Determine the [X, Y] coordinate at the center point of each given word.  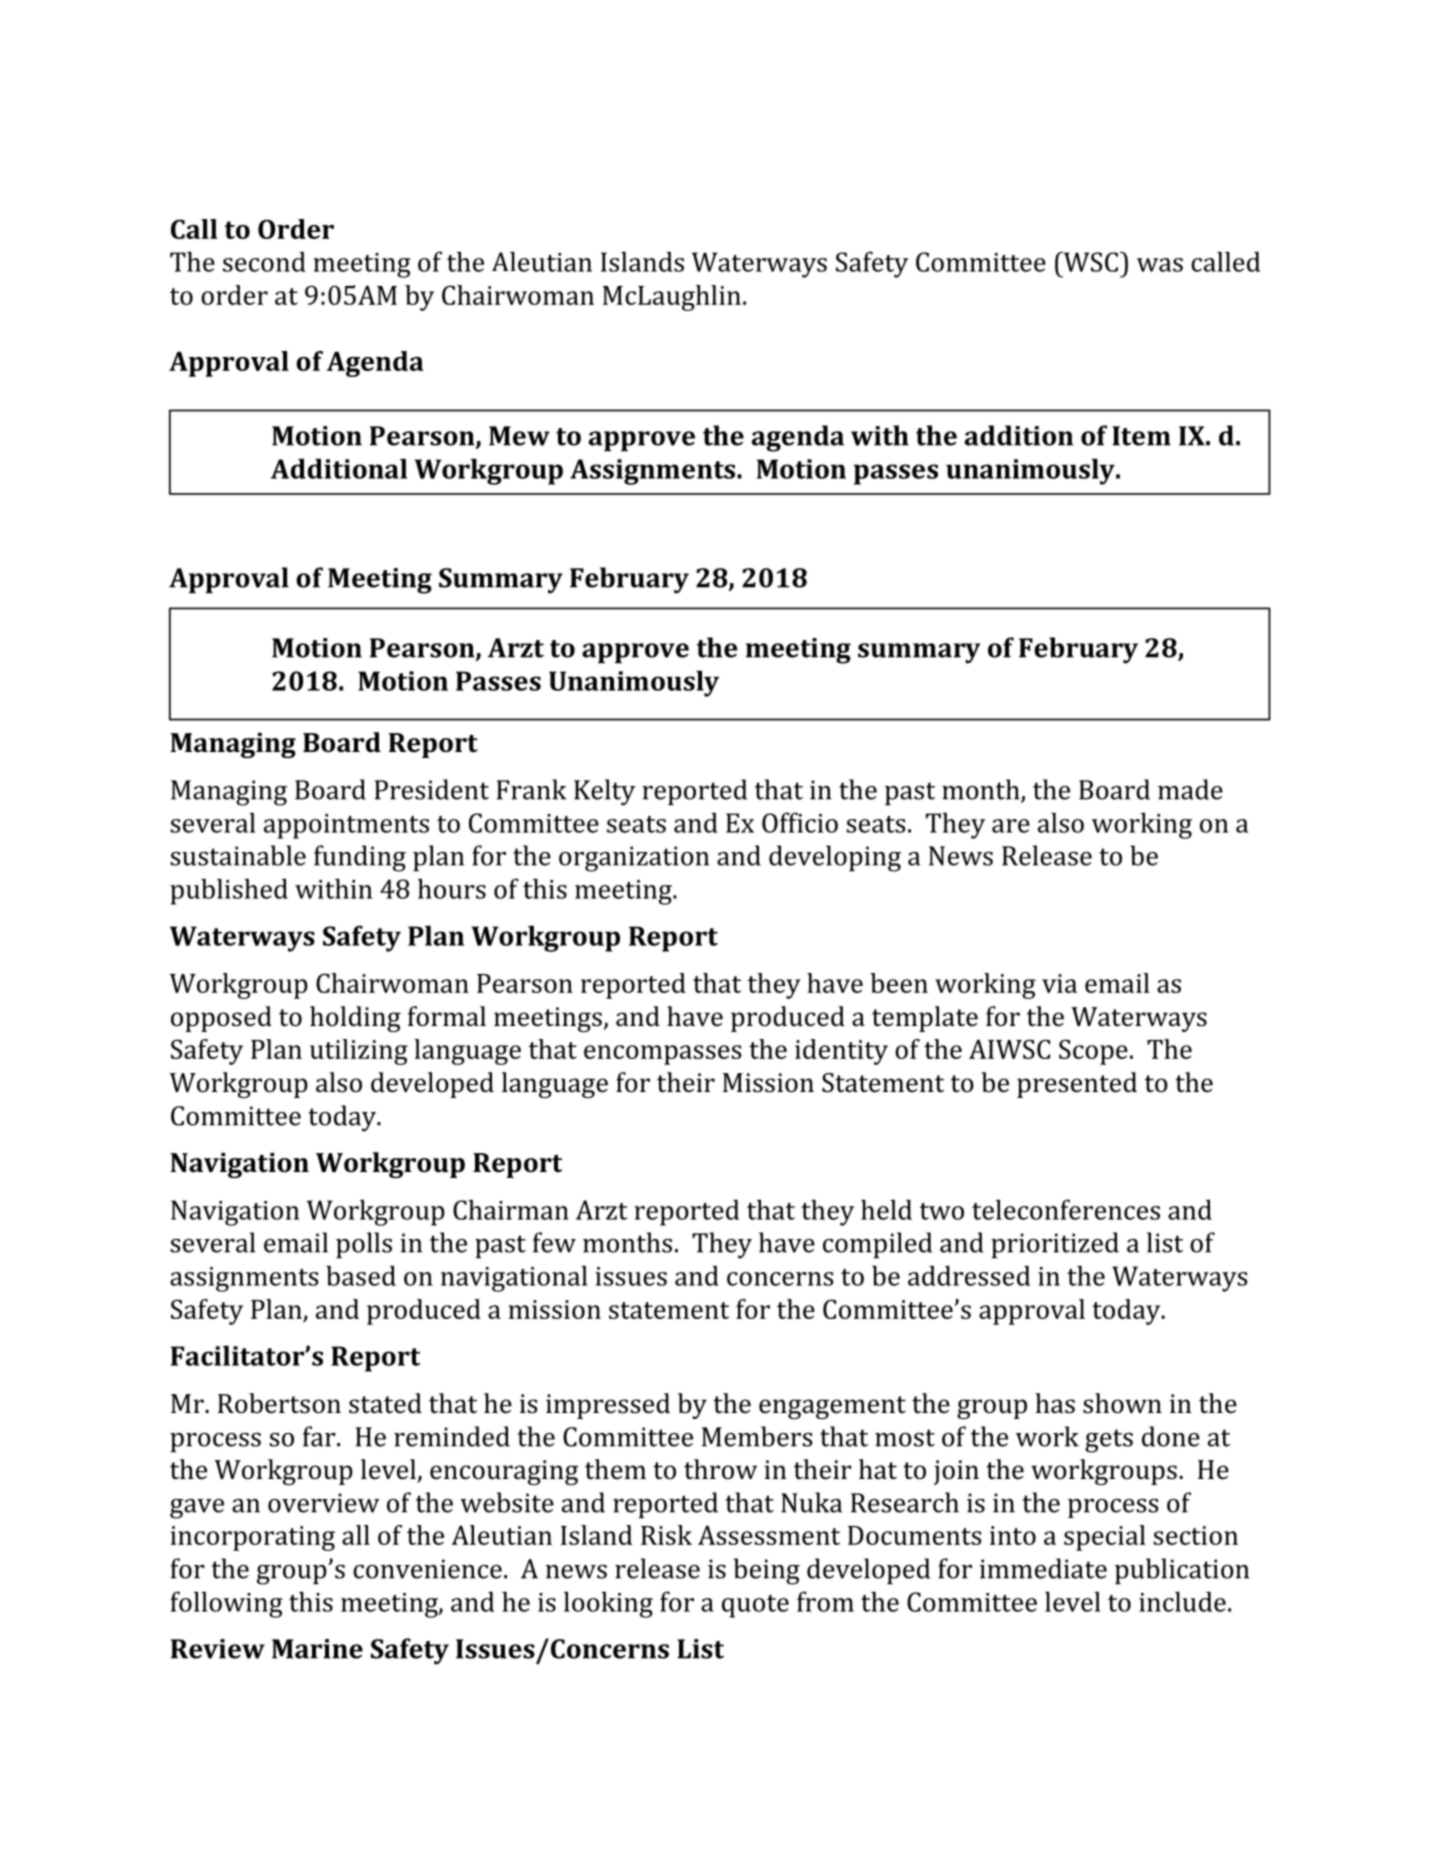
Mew [519, 436]
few [554, 1242]
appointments [346, 826]
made [1190, 789]
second [264, 262]
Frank [532, 789]
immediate [1043, 1568]
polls [364, 1245]
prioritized [1055, 1245]
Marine [317, 1649]
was [1160, 265]
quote [755, 1606]
